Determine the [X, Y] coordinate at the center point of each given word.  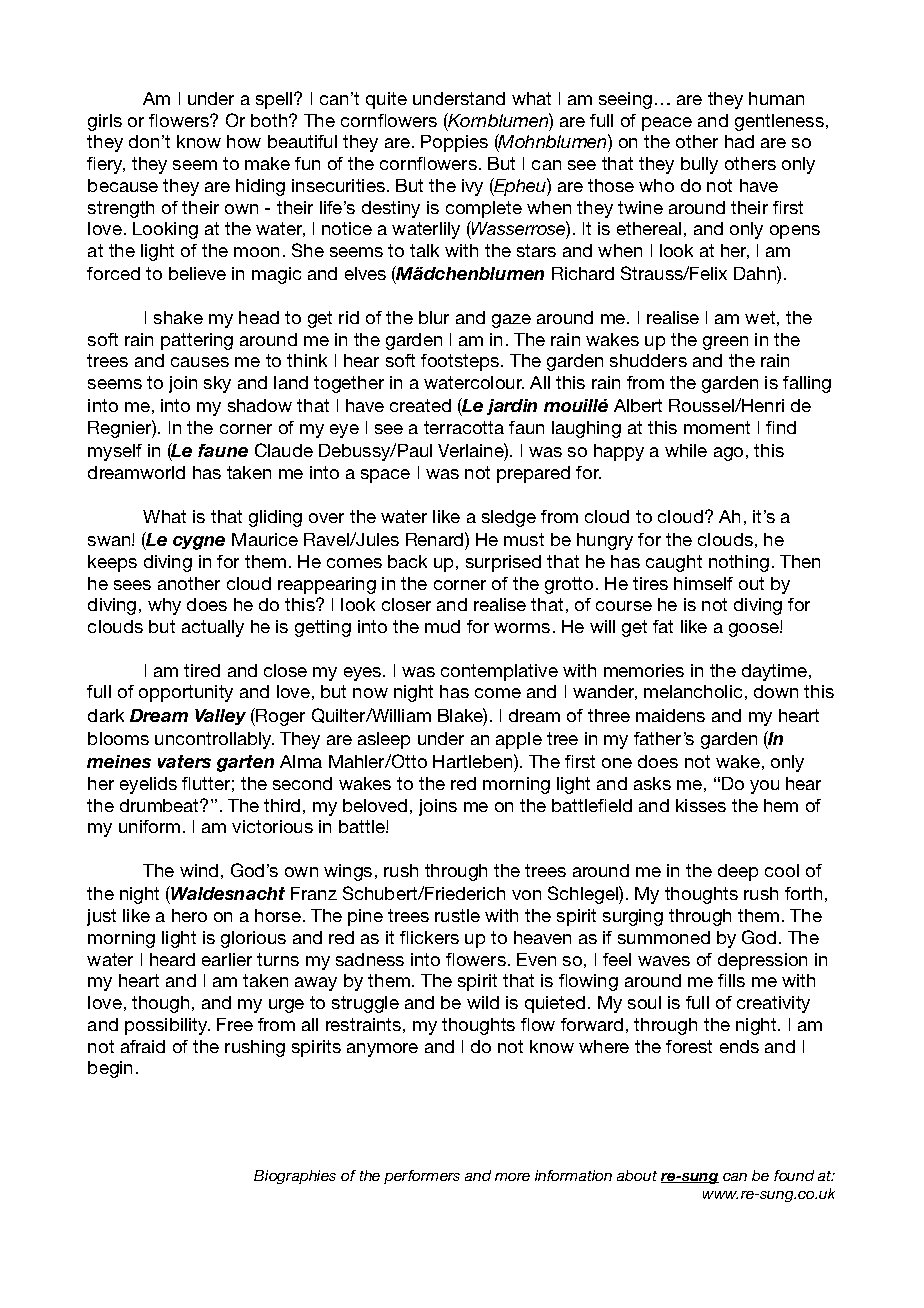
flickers [429, 937]
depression [762, 961]
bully [699, 165]
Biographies [295, 1177]
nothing [739, 563]
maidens [670, 715]
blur [434, 317]
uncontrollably [214, 740]
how [244, 141]
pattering [197, 341]
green [725, 343]
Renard [436, 539]
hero [189, 915]
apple [519, 740]
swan [110, 541]
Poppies [454, 143]
